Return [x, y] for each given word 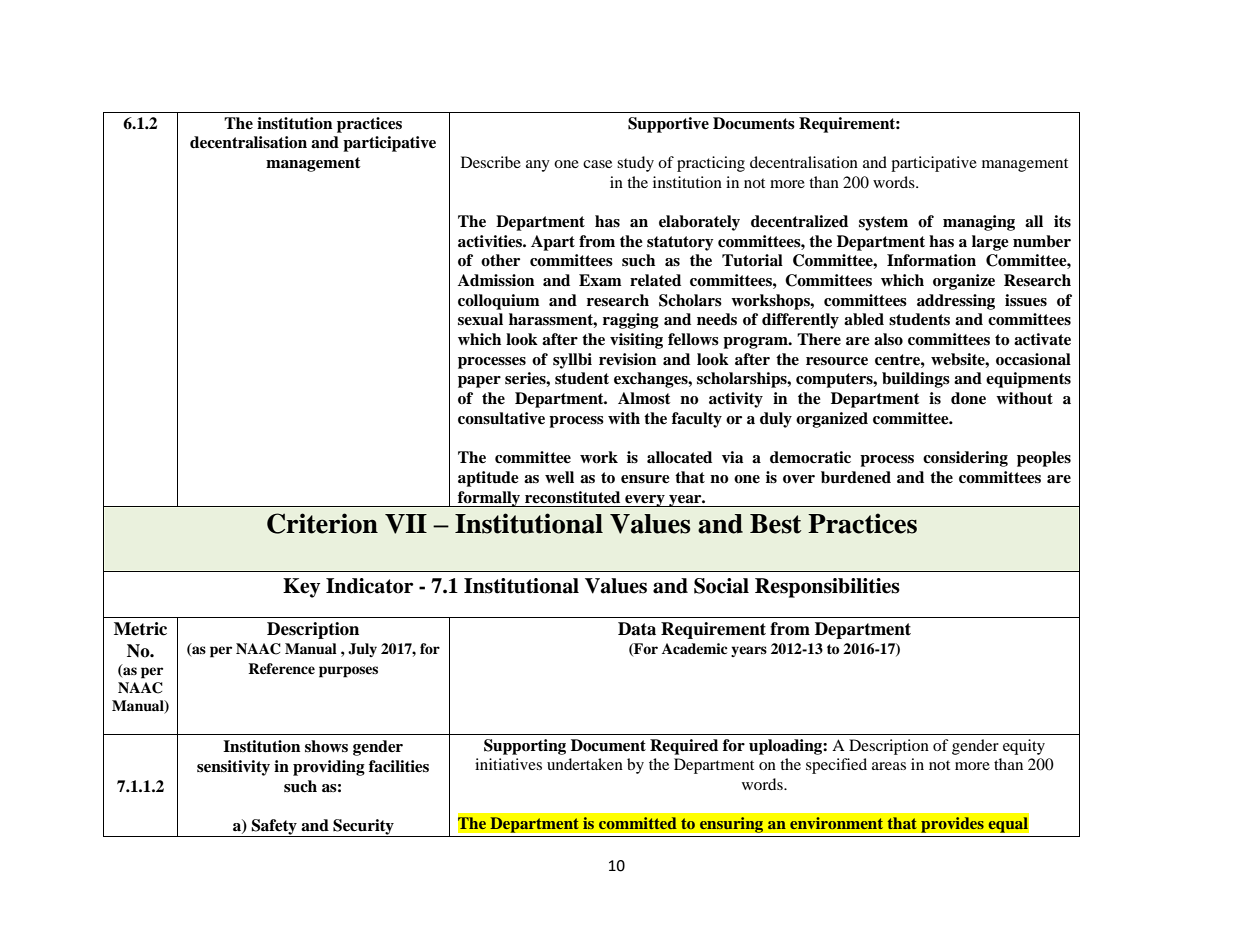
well [559, 477]
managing [979, 223]
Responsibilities [827, 588]
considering [965, 459]
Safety [274, 828]
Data [637, 629]
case [597, 164]
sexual [480, 319]
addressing [956, 302]
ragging [631, 321]
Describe [491, 162]
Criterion [322, 523]
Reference [281, 668]
